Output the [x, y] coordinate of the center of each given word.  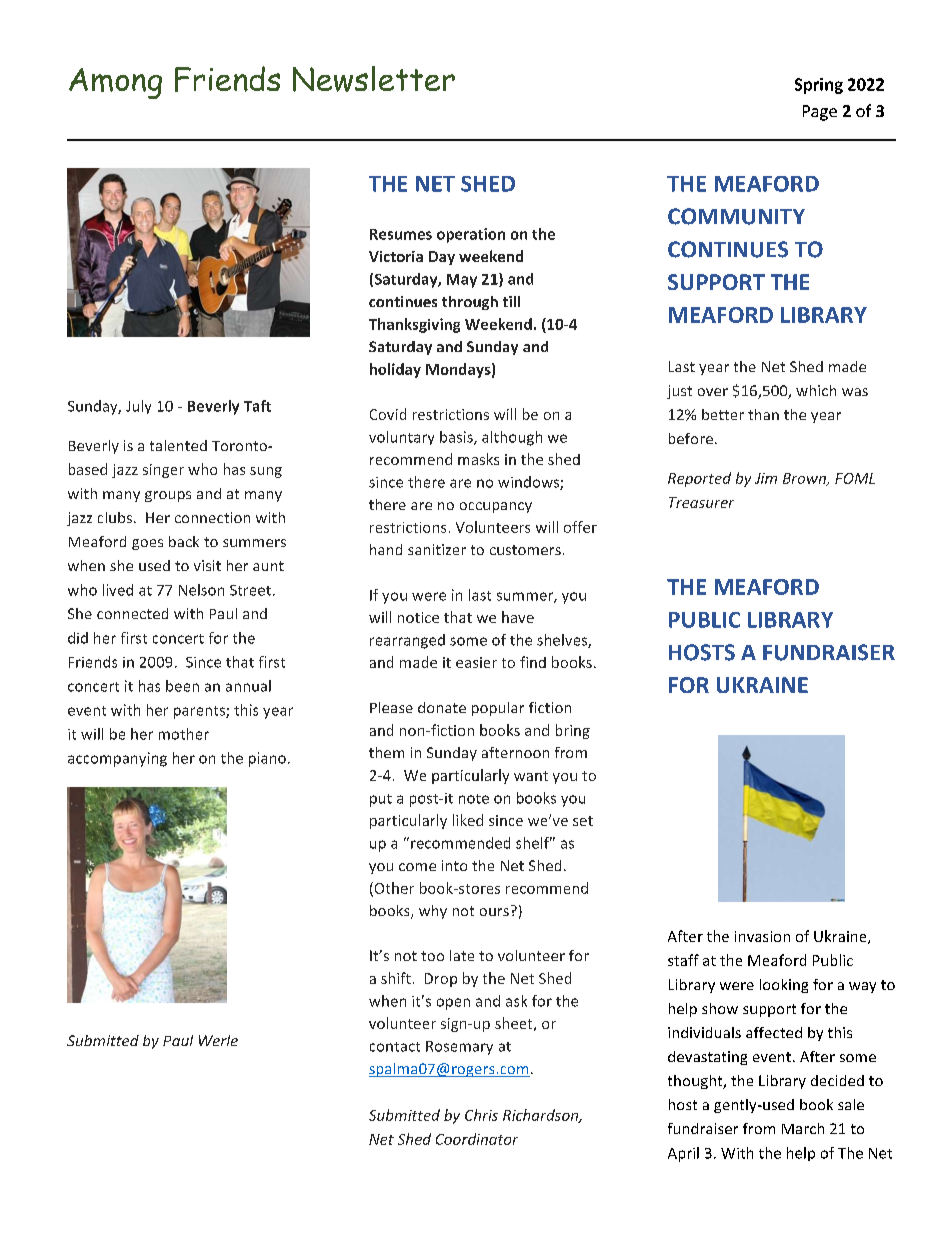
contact [395, 1047]
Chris [481, 1115]
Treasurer [701, 502]
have [518, 617]
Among [115, 83]
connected [132, 613]
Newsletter [374, 79]
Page [820, 113]
